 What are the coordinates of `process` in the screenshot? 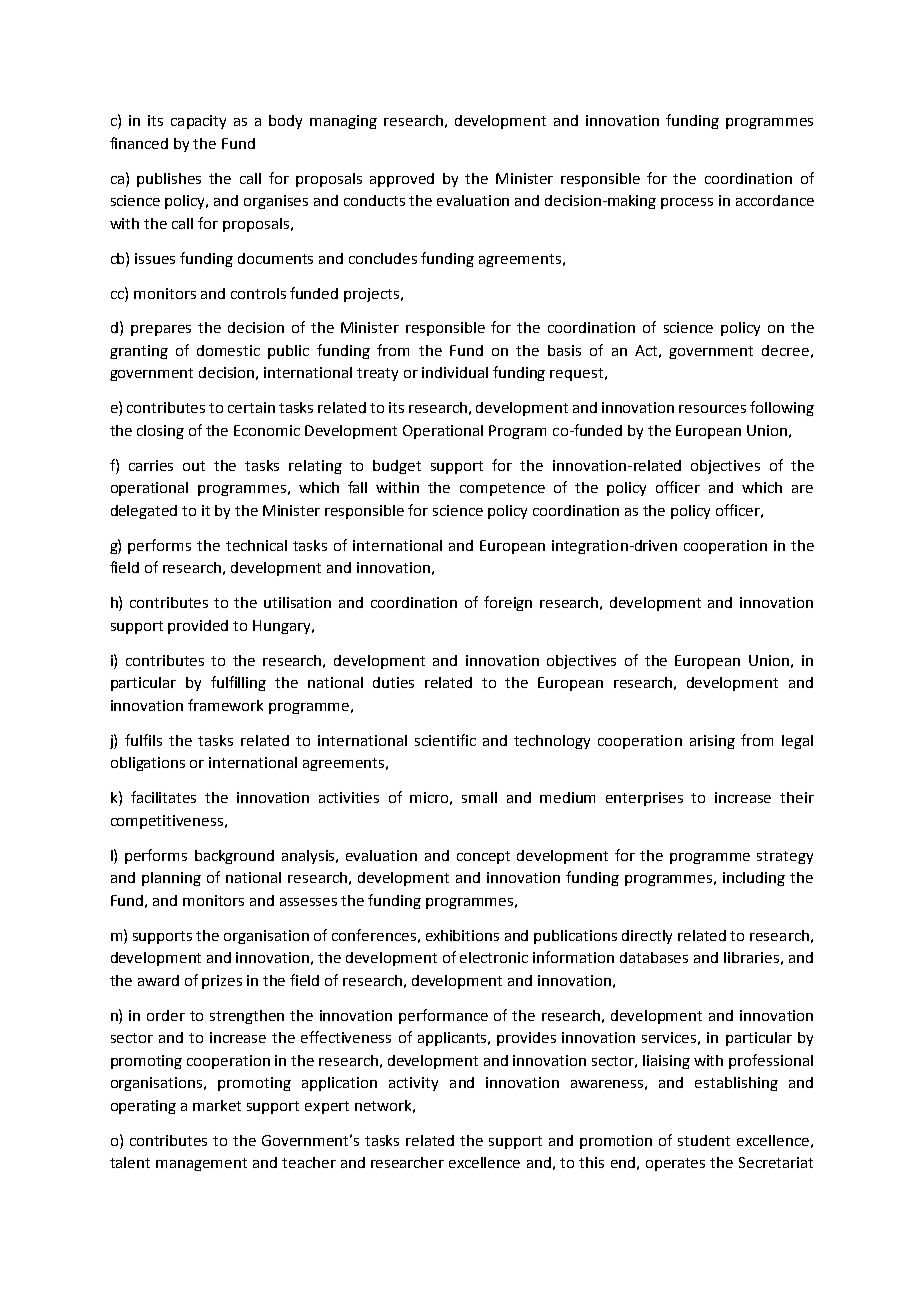 It's located at (687, 203).
